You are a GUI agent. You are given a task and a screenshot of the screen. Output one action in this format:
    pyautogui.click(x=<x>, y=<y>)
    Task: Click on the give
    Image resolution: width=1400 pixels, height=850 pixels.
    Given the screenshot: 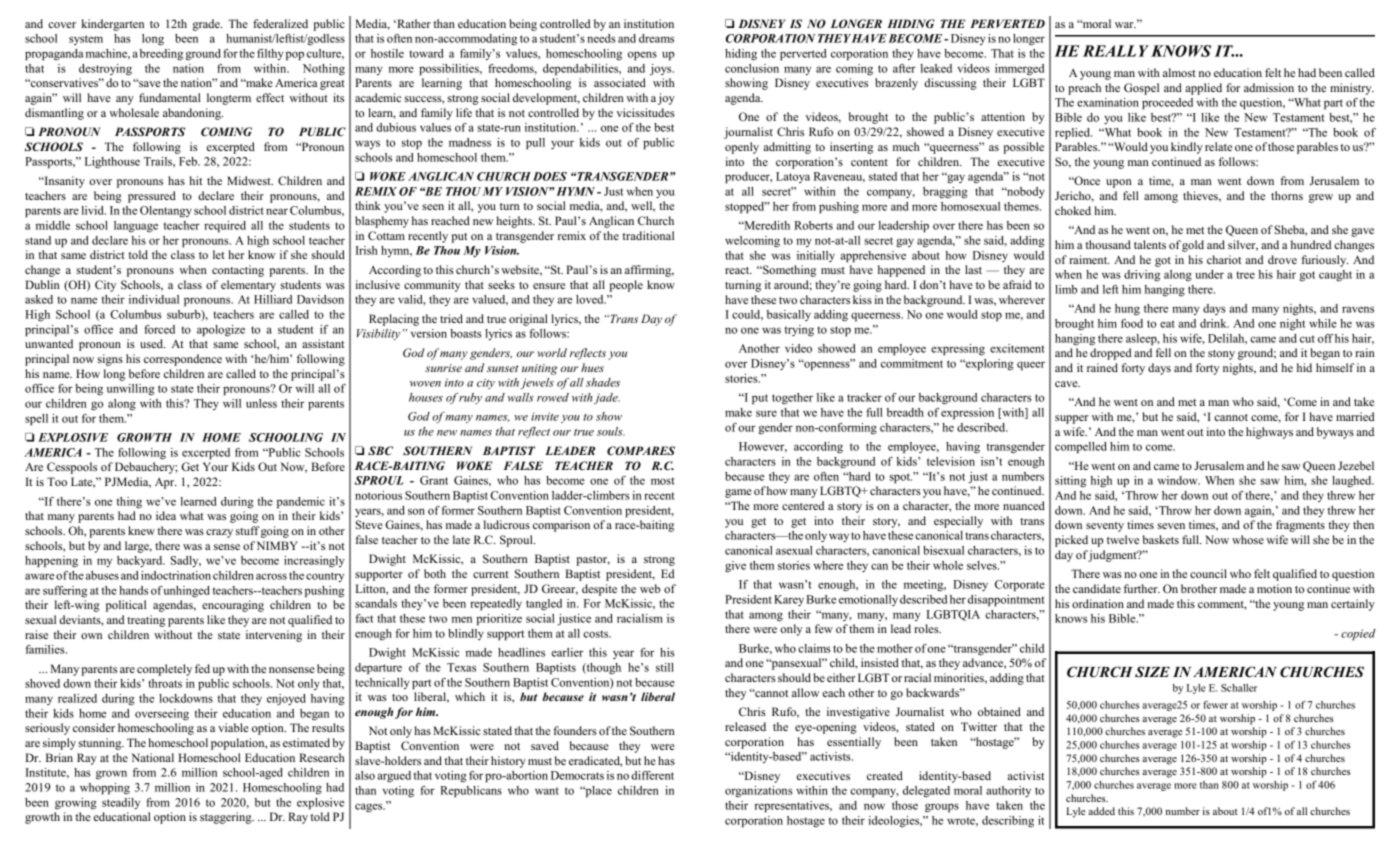 What is the action you would take?
    pyautogui.click(x=735, y=567)
